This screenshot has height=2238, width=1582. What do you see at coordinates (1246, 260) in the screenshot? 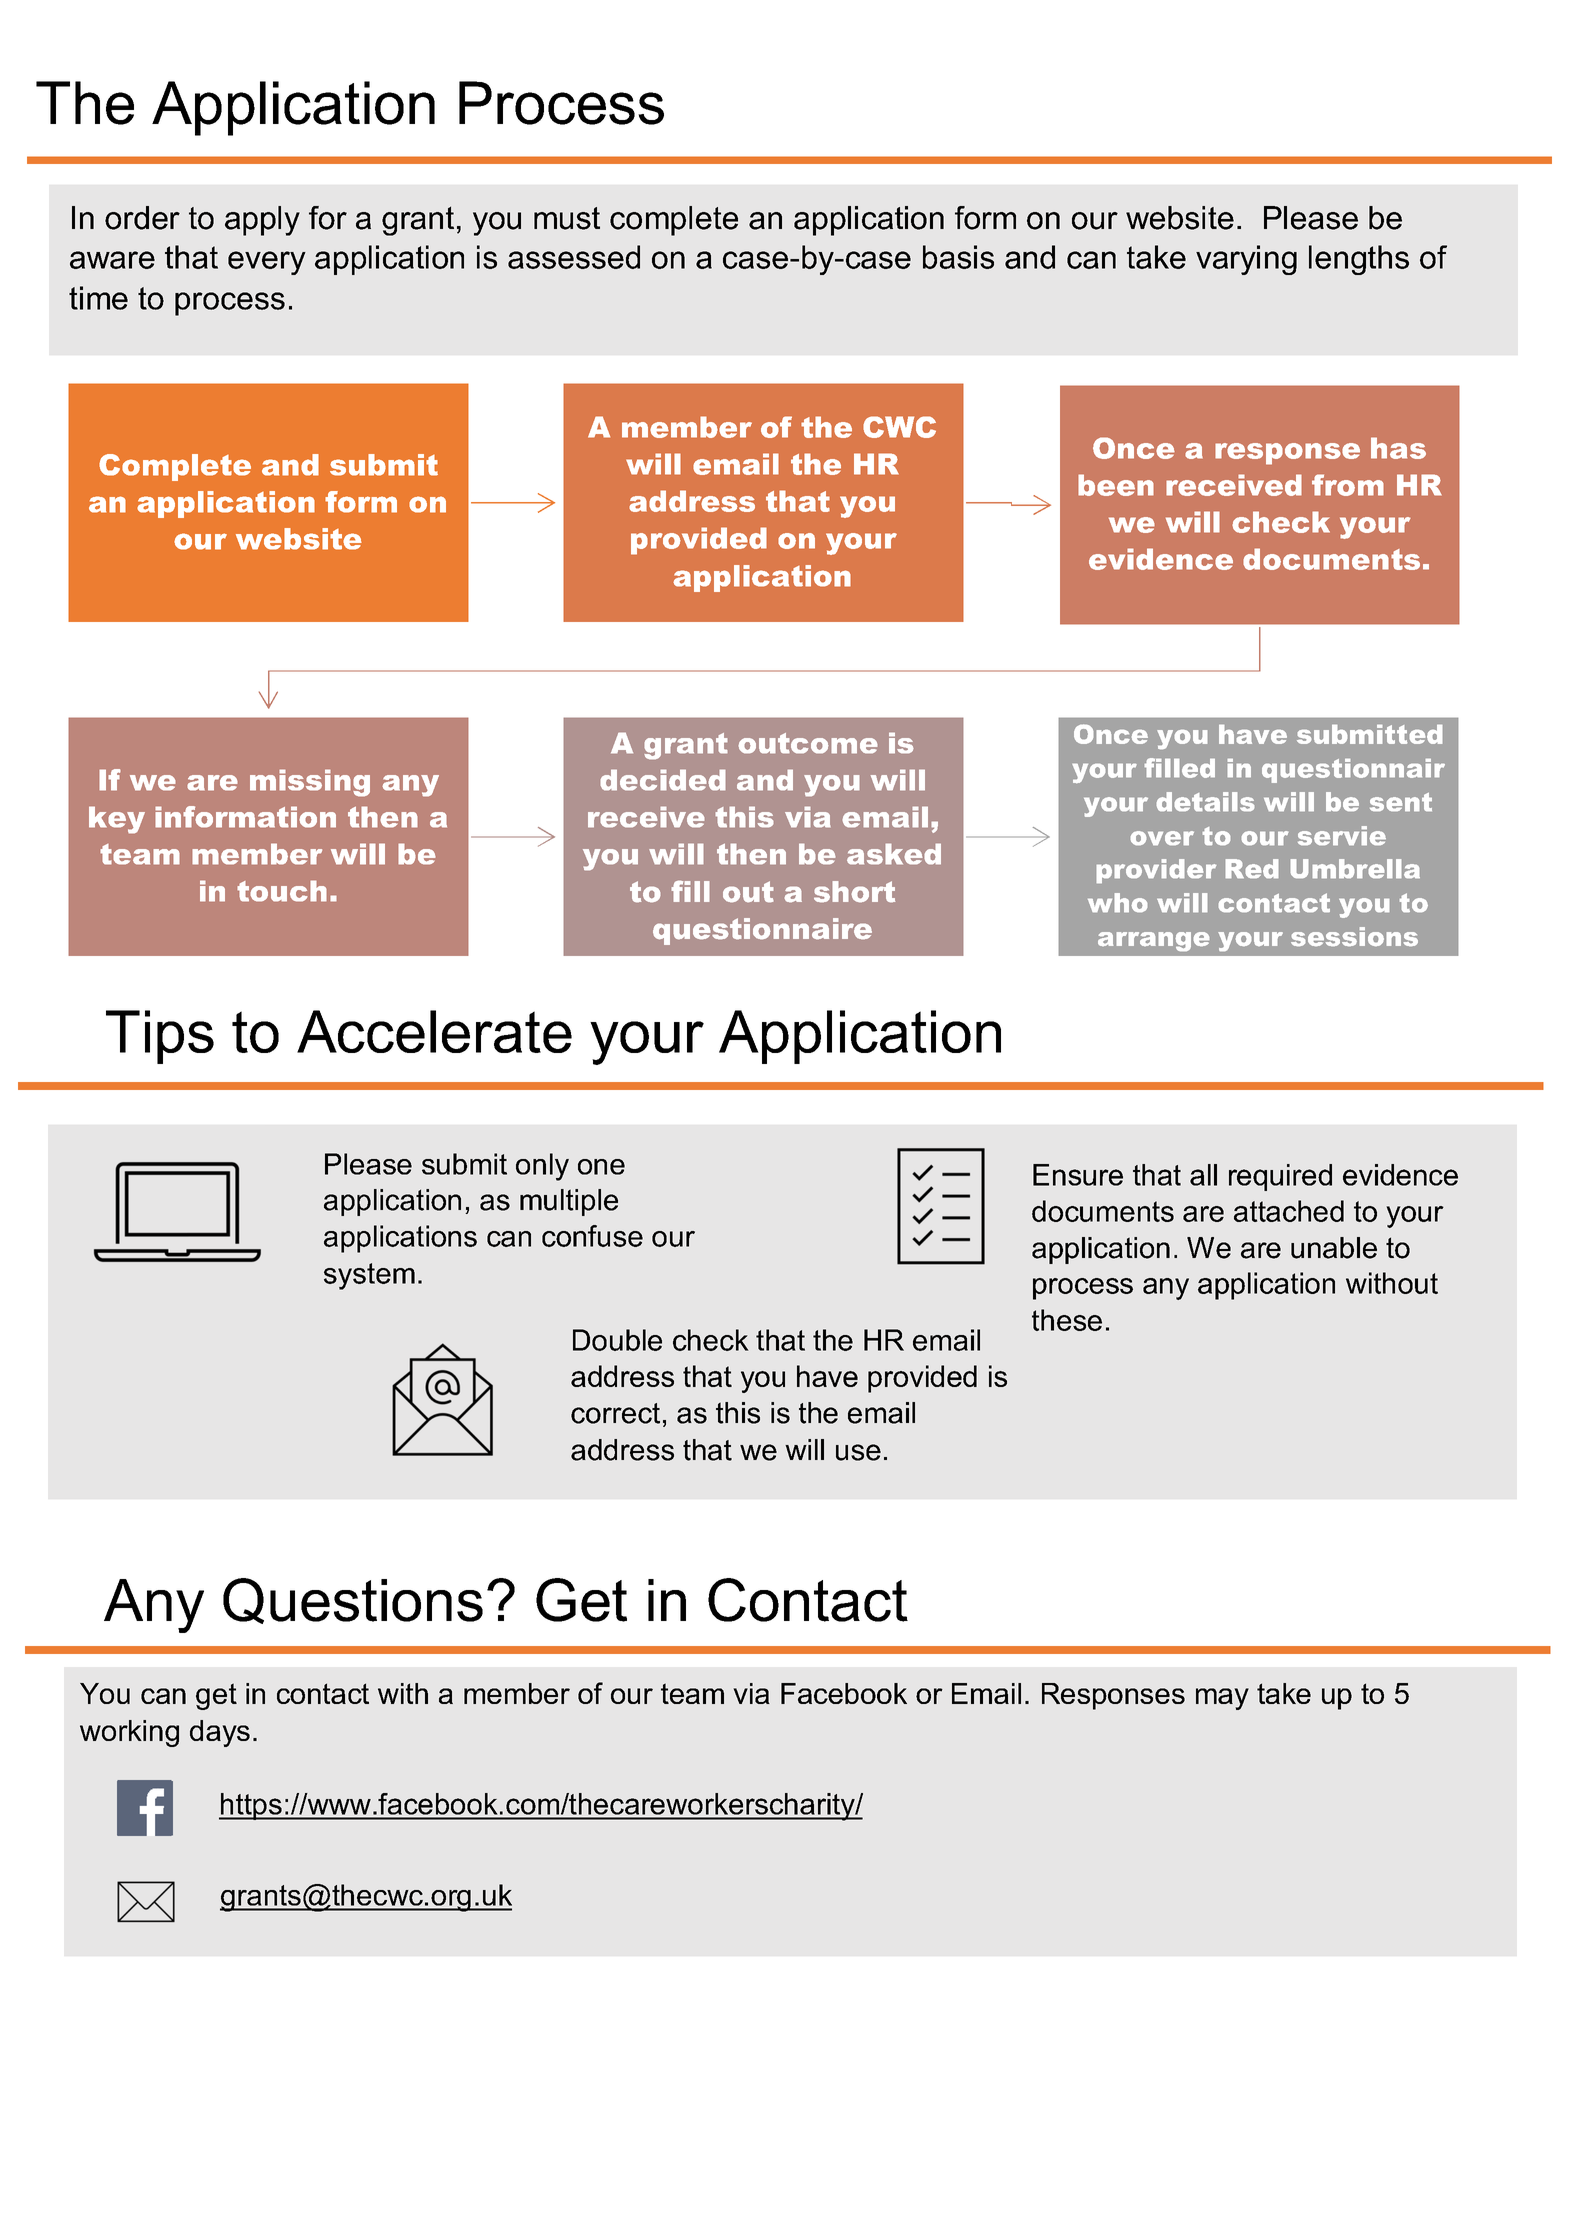
I see `varying` at bounding box center [1246, 260].
